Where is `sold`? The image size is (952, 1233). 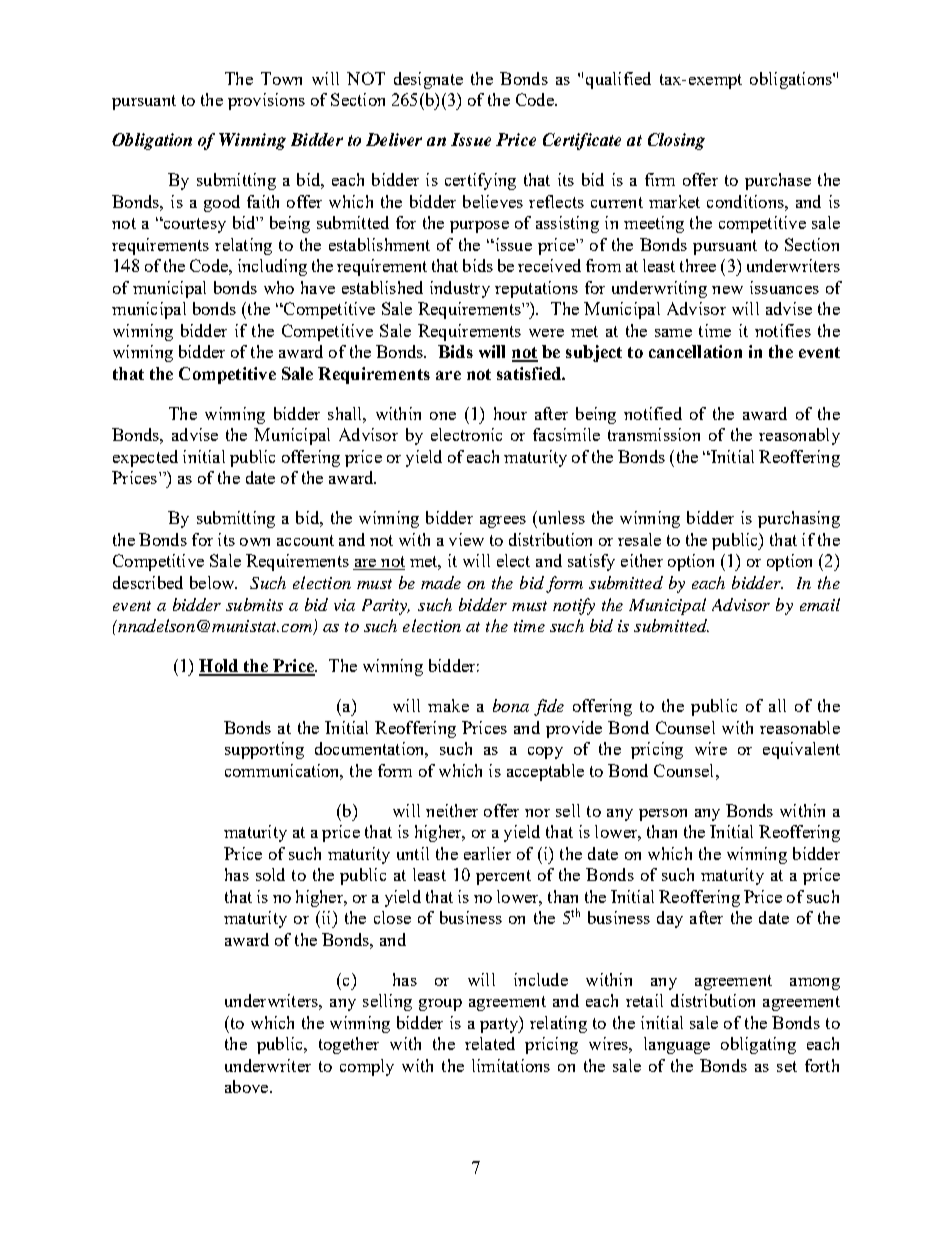
sold is located at coordinates (270, 874).
